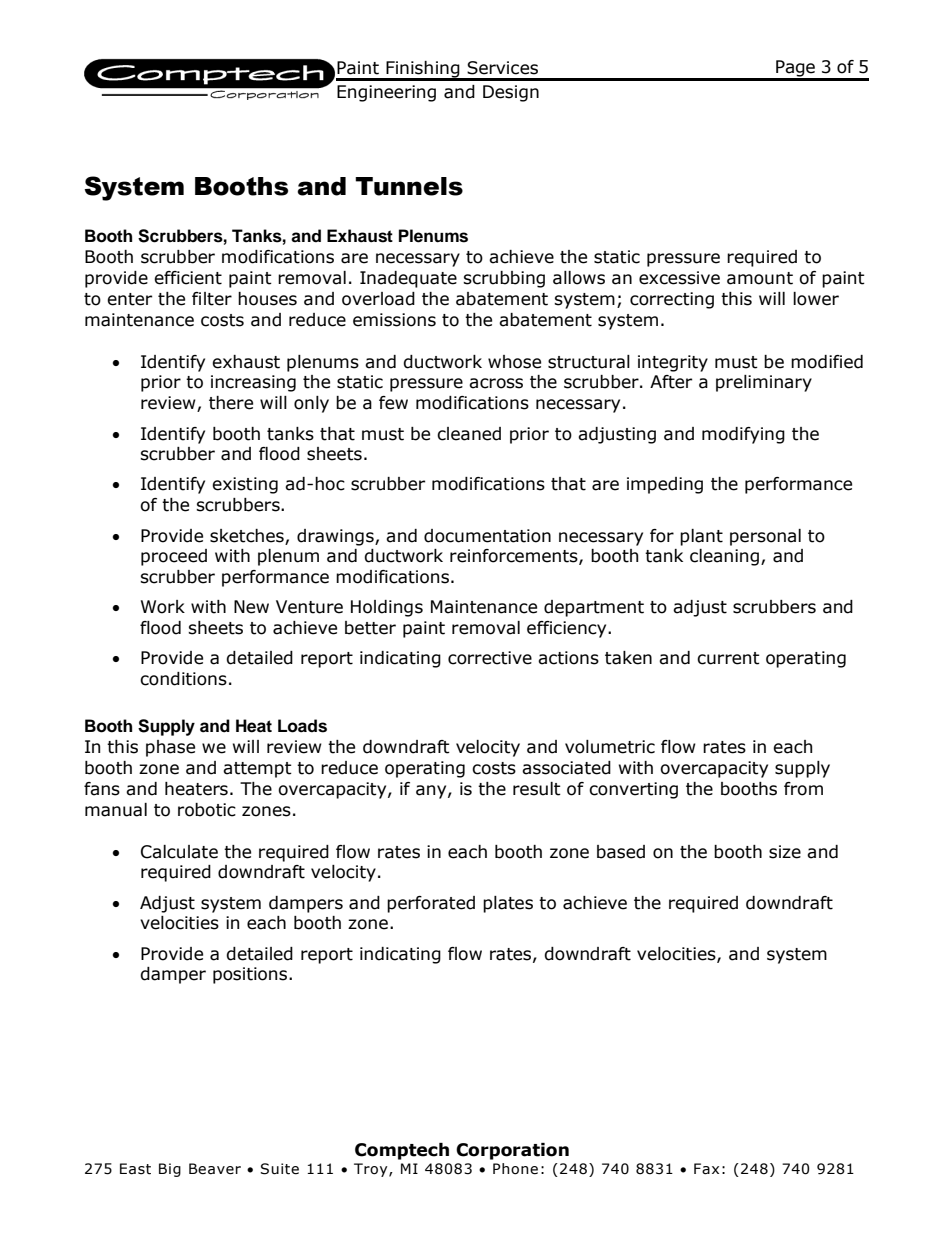 This screenshot has height=1233, width=952. What do you see at coordinates (179, 852) in the screenshot?
I see `Calculate` at bounding box center [179, 852].
